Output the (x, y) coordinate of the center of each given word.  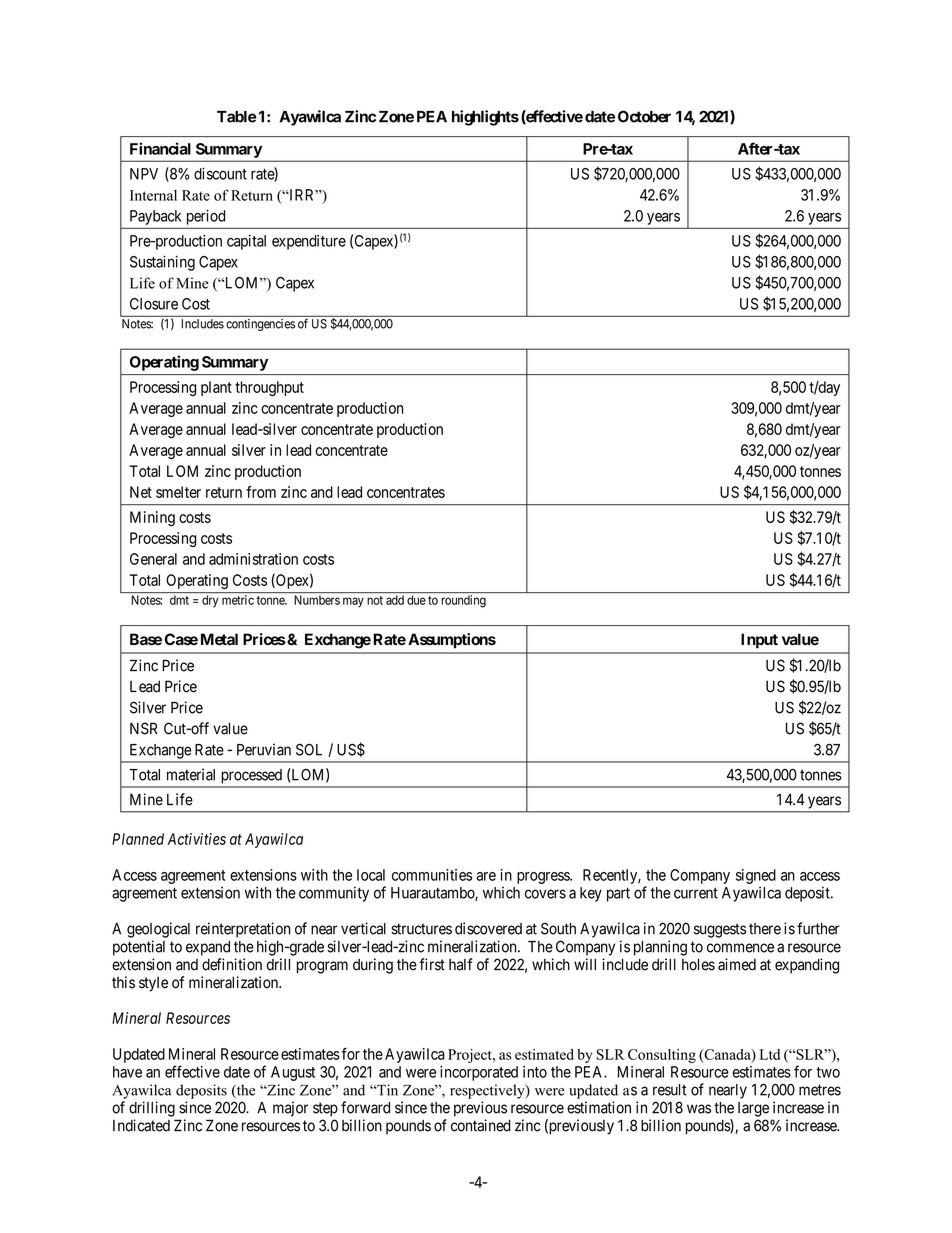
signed (756, 876)
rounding (464, 601)
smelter (178, 492)
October (644, 116)
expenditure (309, 242)
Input (759, 641)
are (486, 876)
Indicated (141, 1125)
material (191, 774)
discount (220, 173)
